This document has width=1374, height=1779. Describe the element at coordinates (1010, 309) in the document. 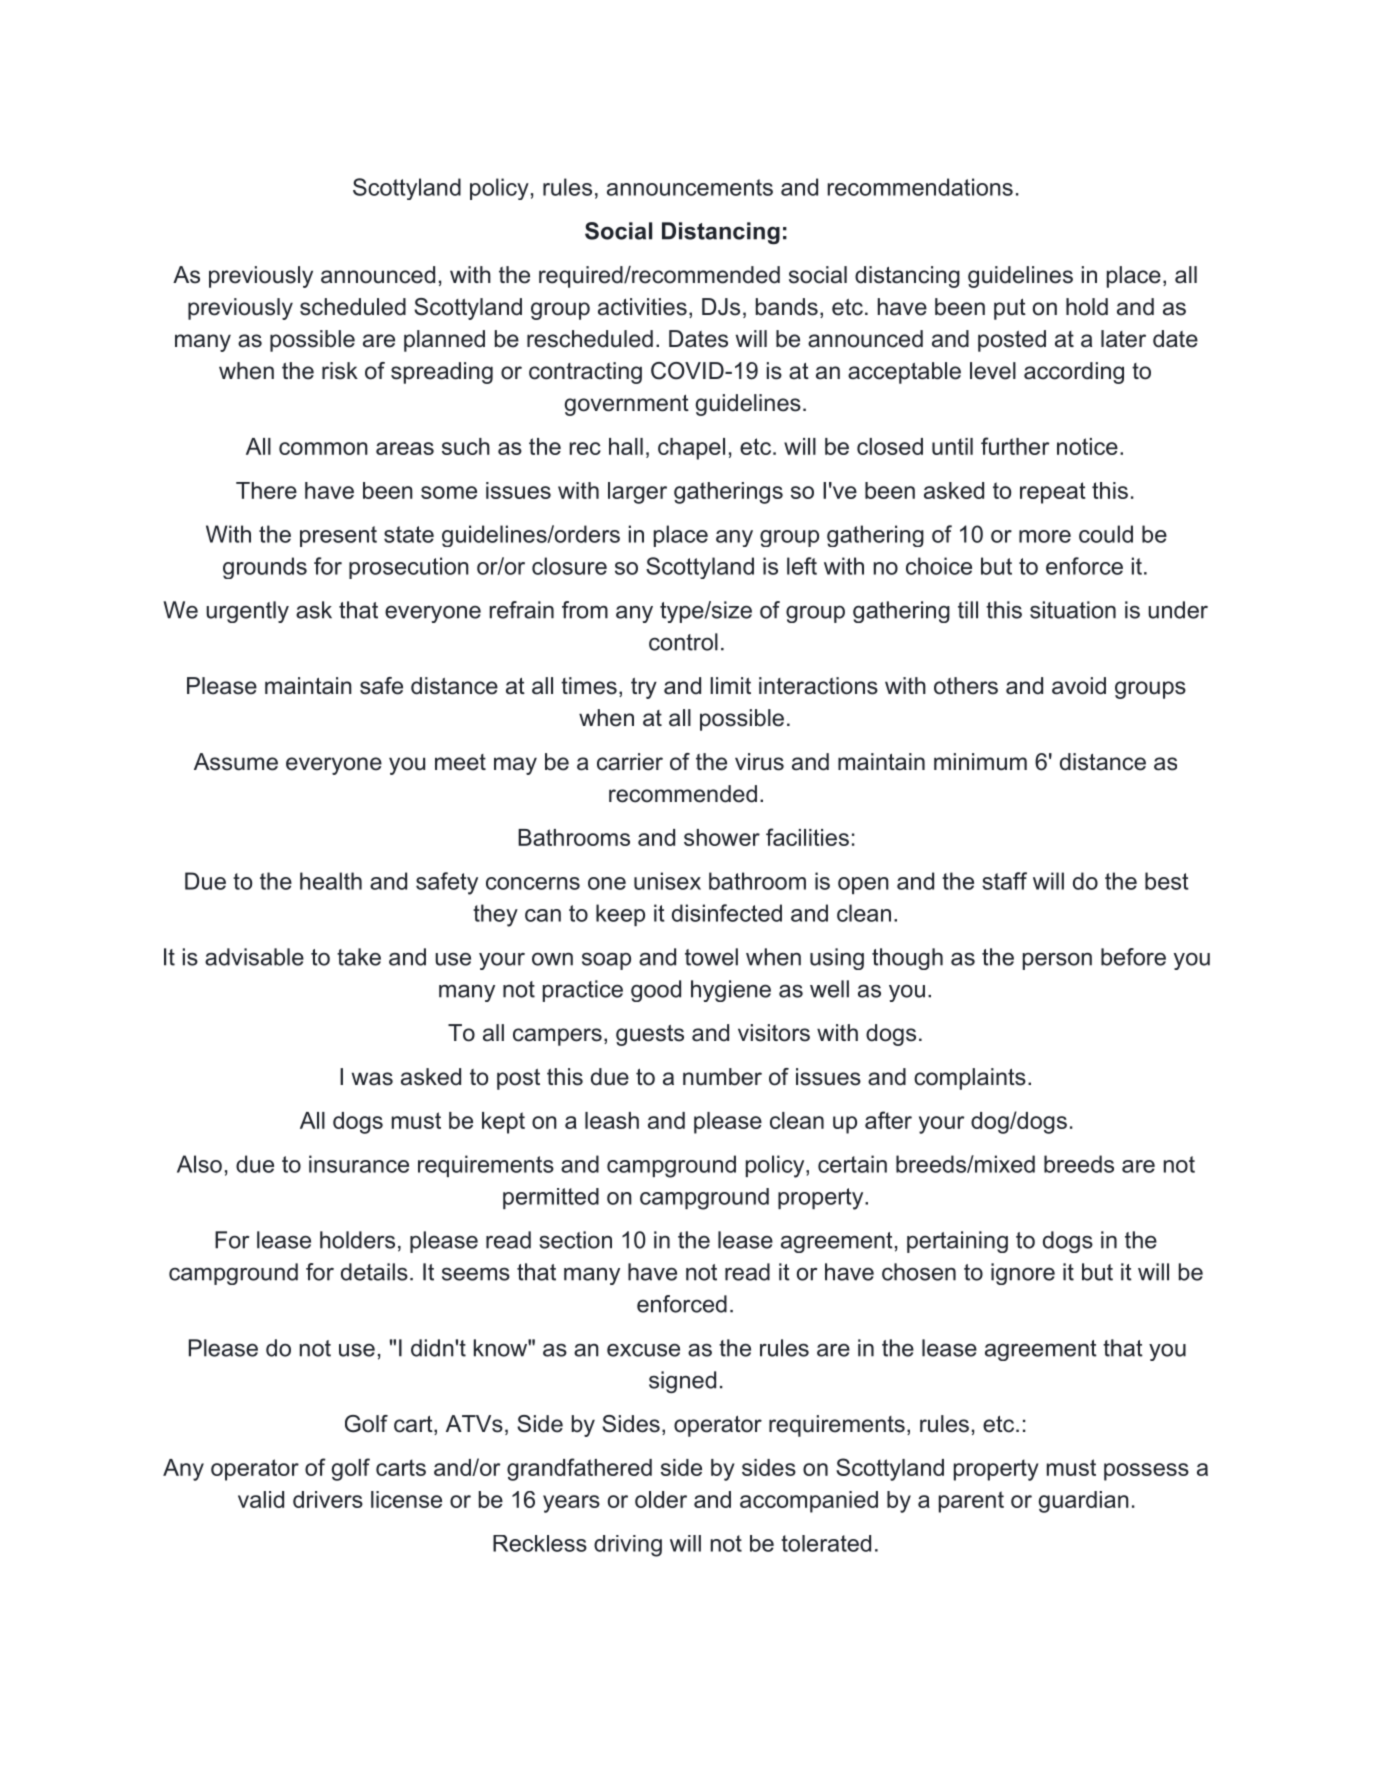

I see `put` at that location.
